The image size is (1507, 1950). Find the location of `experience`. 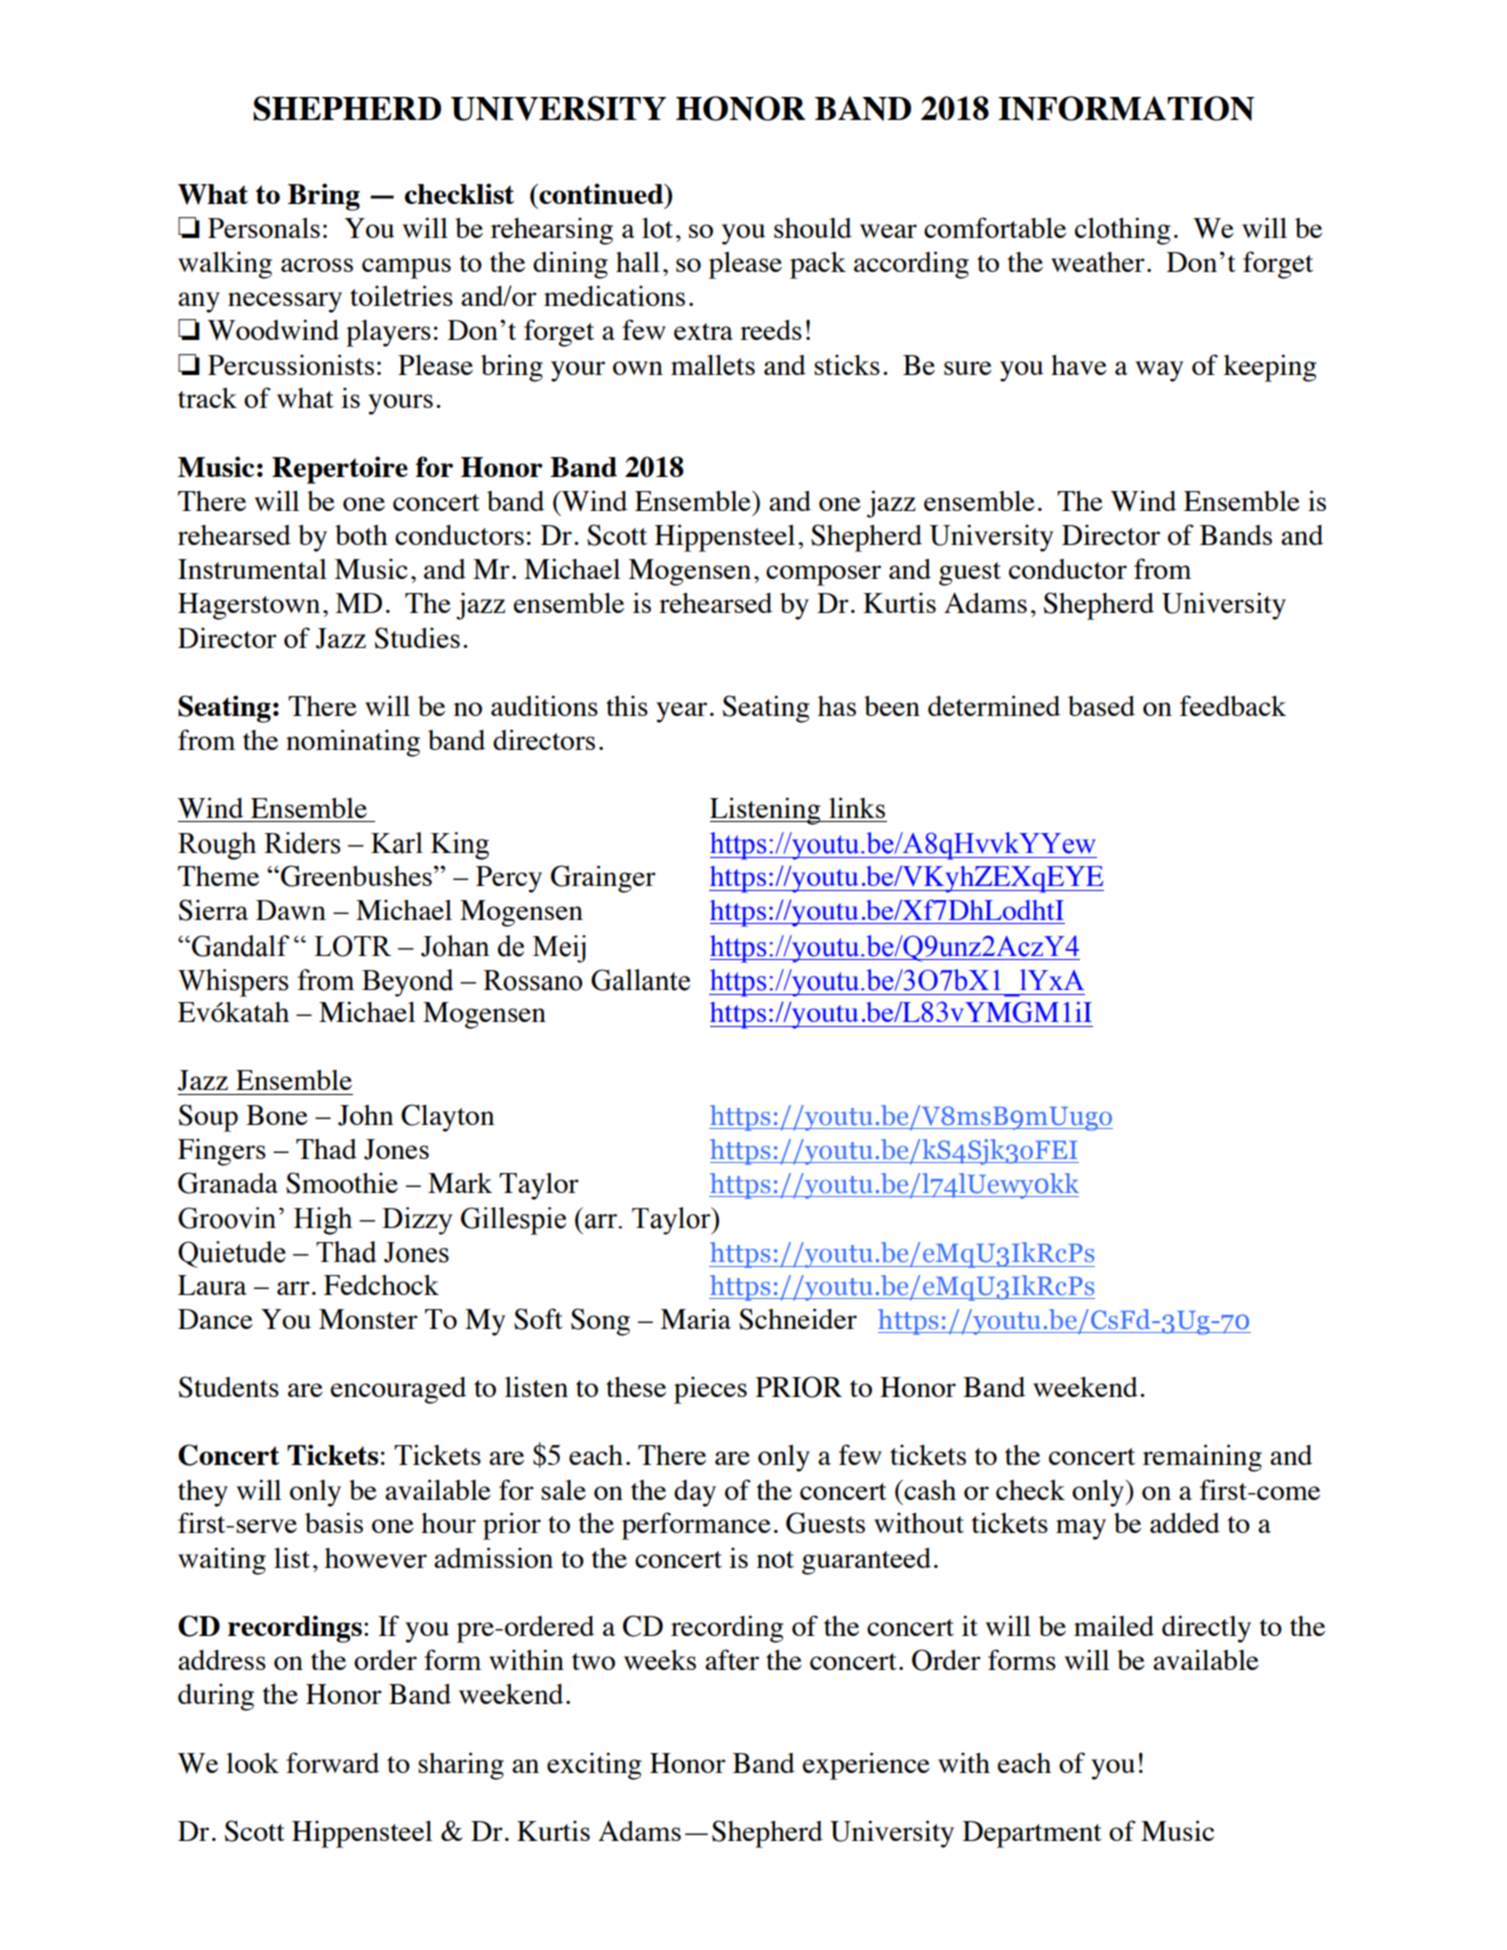

experience is located at coordinates (866, 1766).
